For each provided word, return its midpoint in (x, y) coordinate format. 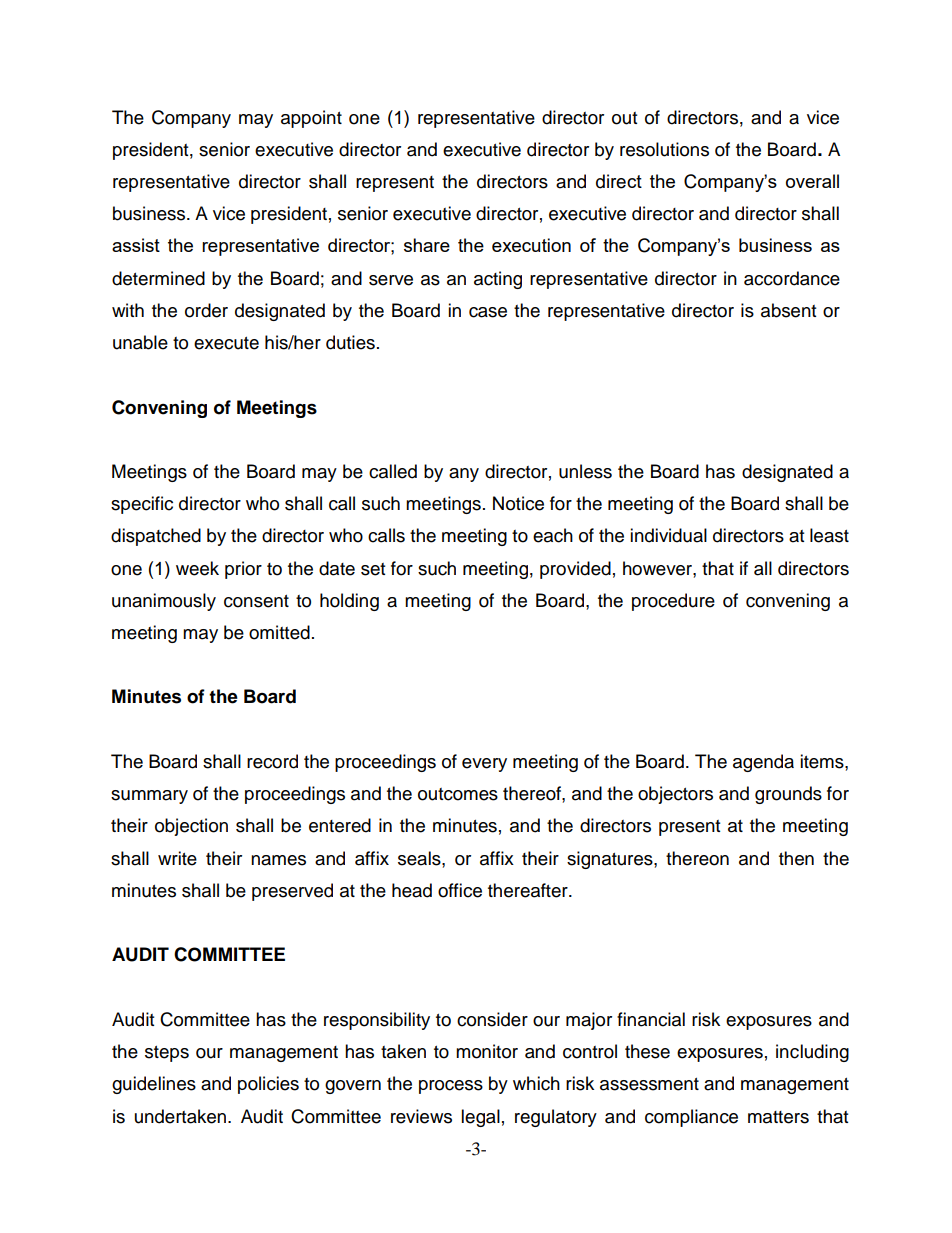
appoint (311, 119)
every (484, 765)
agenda (763, 763)
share (427, 245)
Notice (518, 503)
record (272, 761)
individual (668, 535)
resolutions (664, 149)
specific (142, 505)
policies (268, 1085)
